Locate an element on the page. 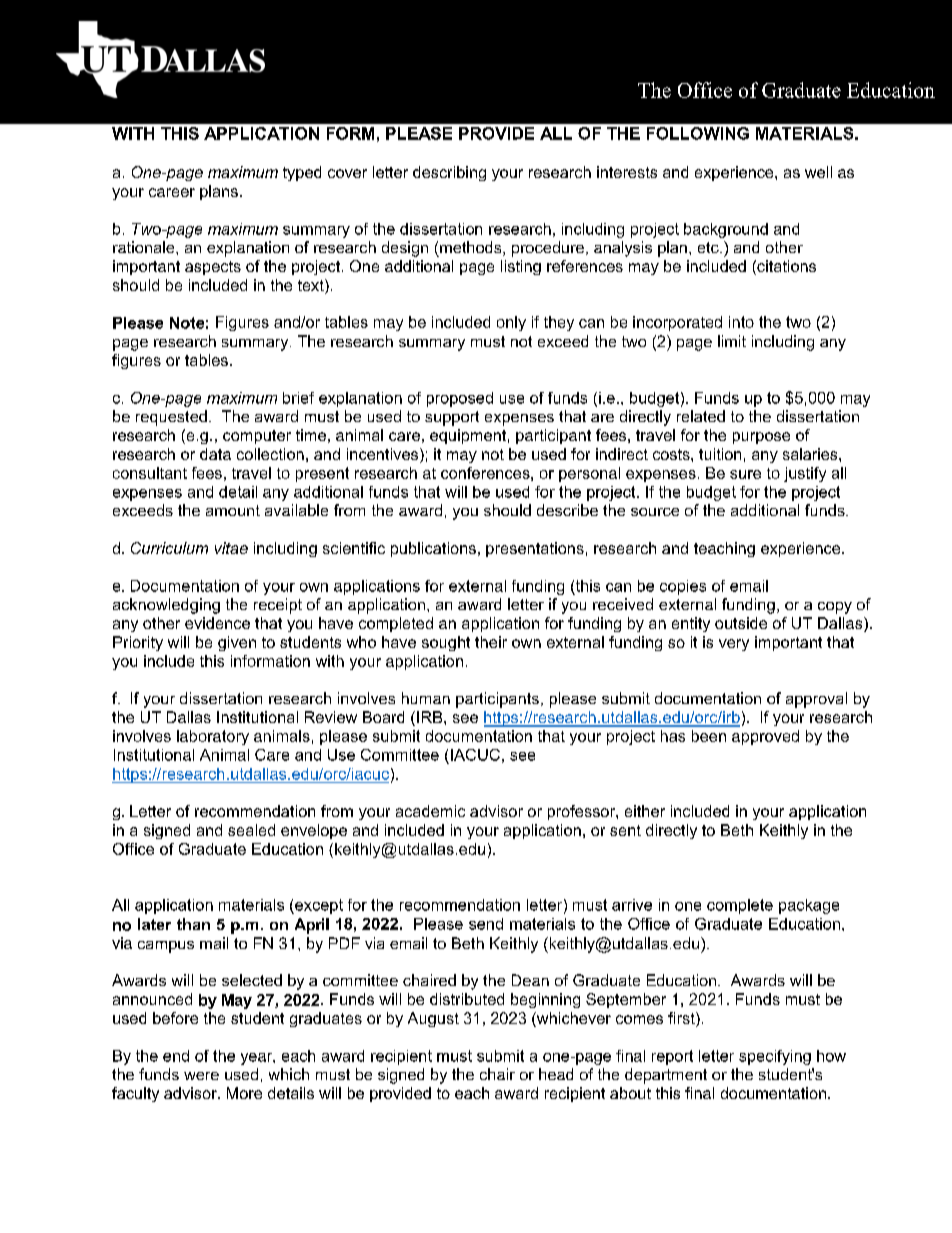 The width and height of the image is (952, 1233). outside is located at coordinates (741, 623).
